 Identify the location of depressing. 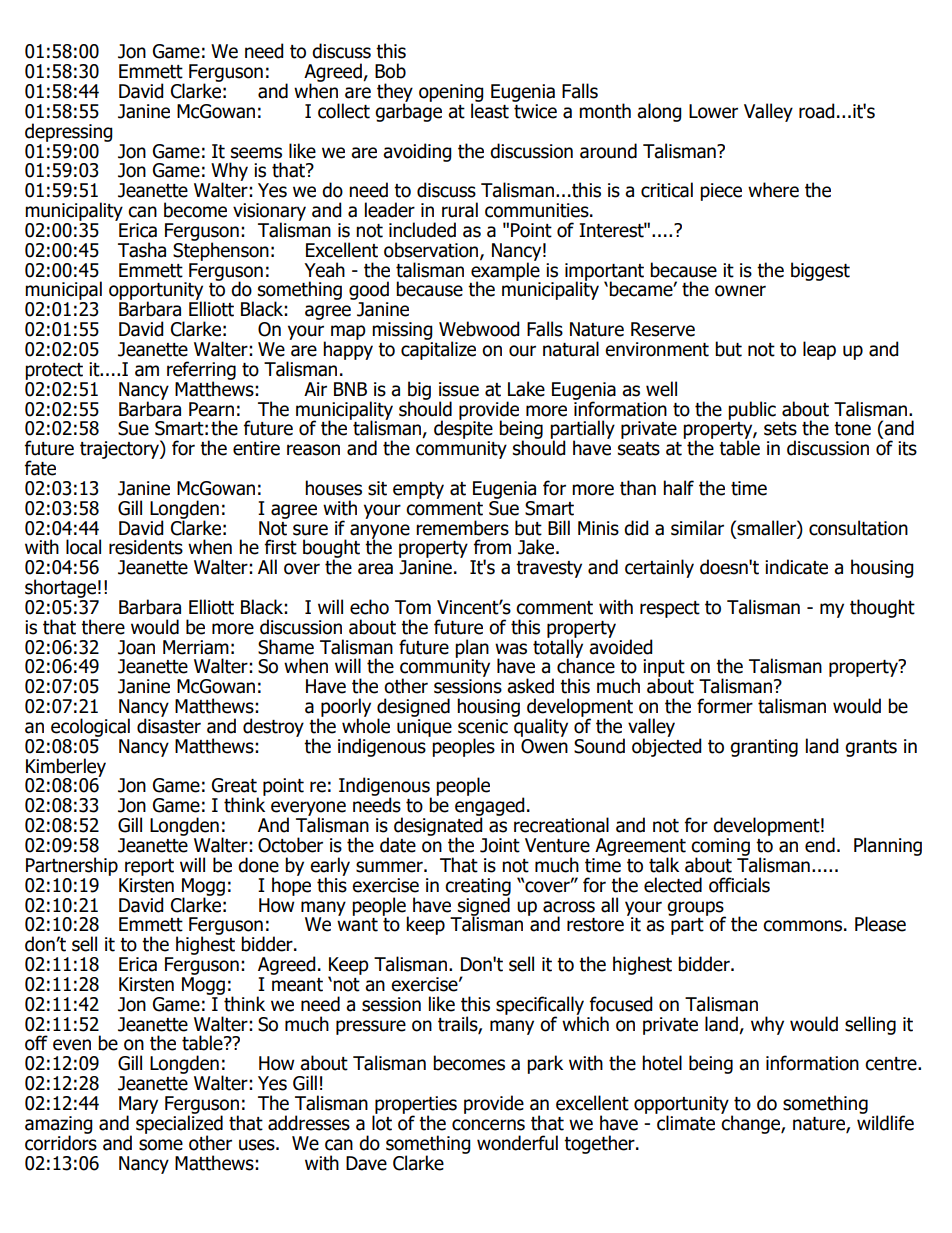
(69, 132).
